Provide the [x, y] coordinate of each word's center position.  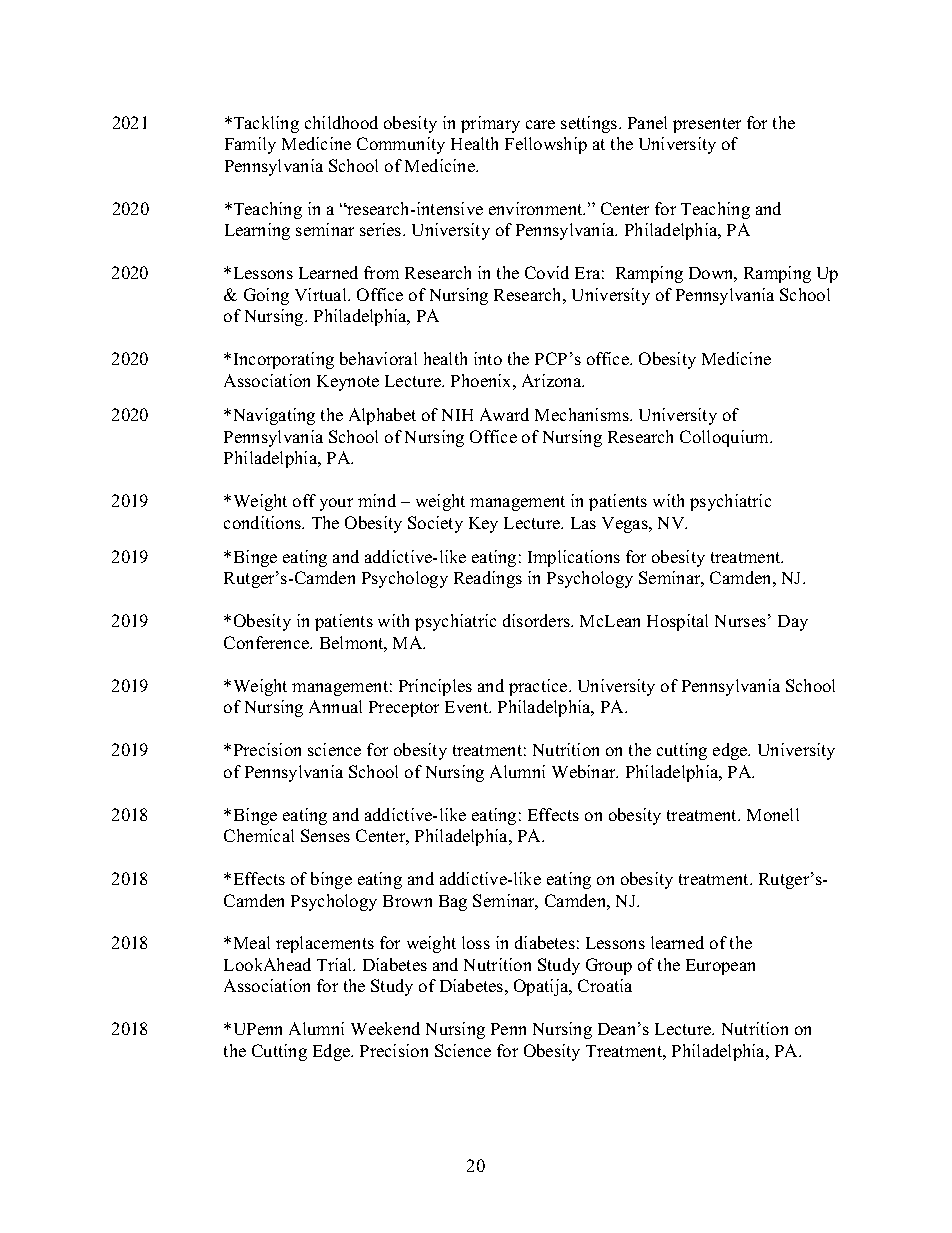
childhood [341, 122]
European [720, 967]
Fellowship [546, 145]
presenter [707, 125]
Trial [336, 964]
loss [476, 942]
